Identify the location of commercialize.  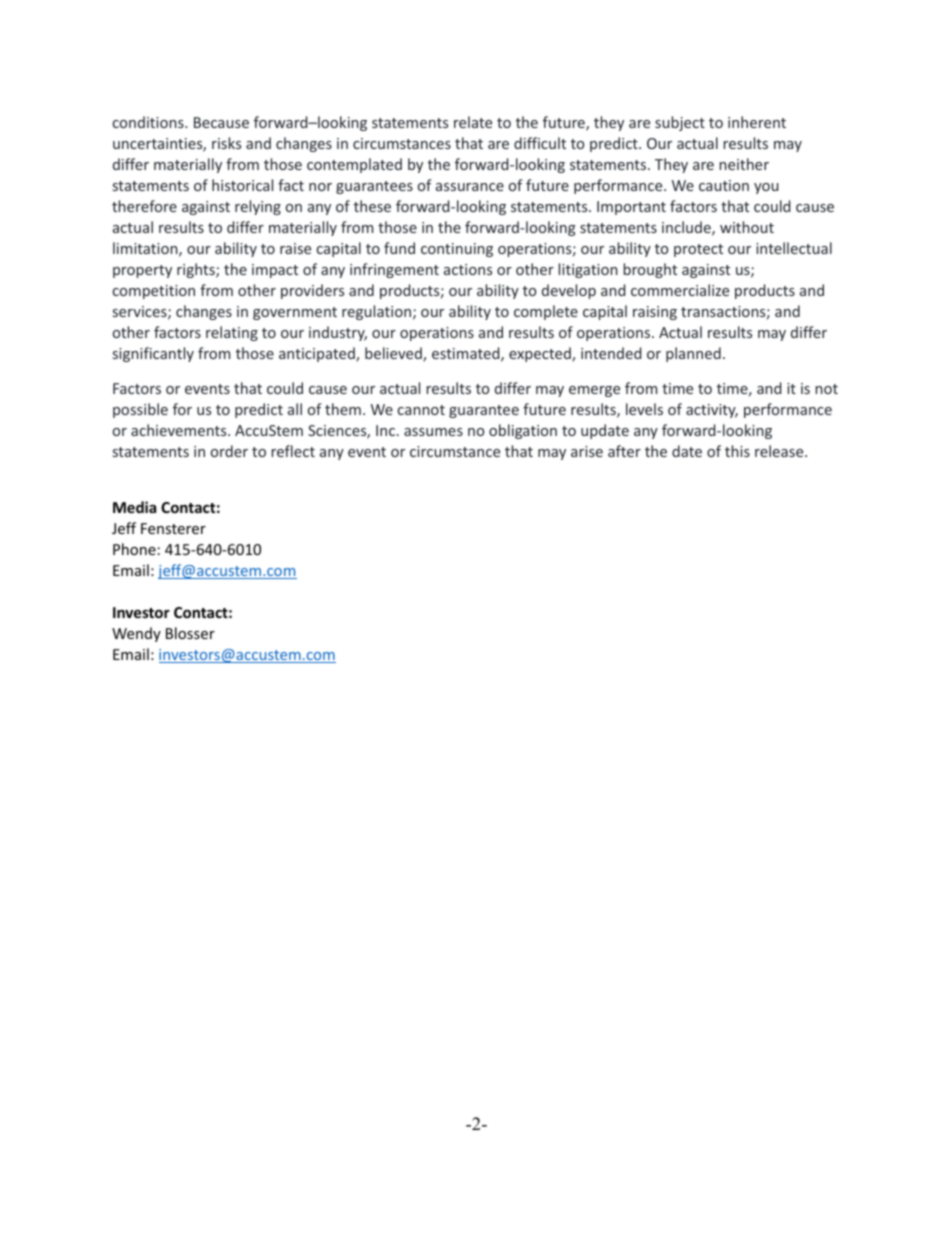
(680, 290).
